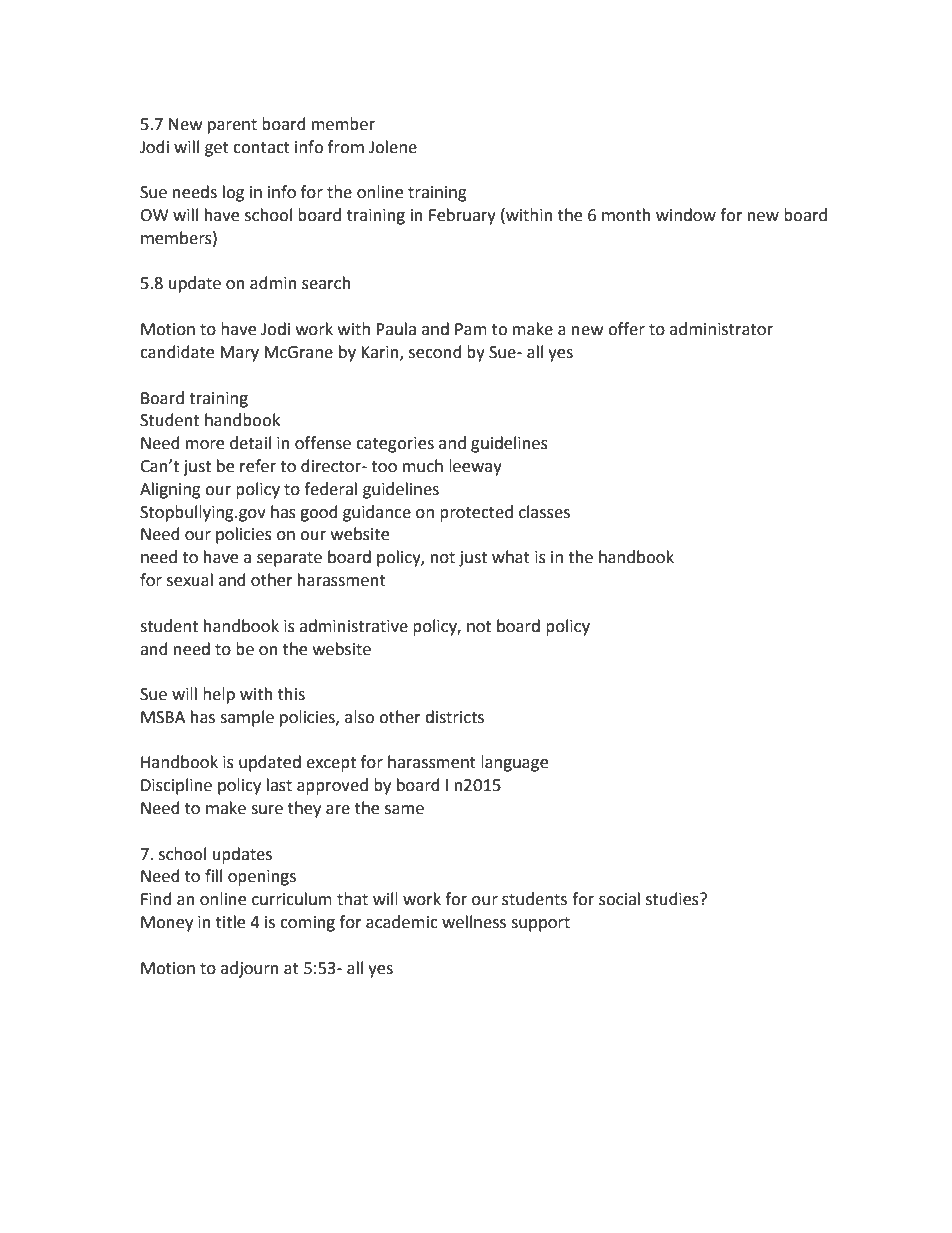 This screenshot has height=1233, width=952. What do you see at coordinates (402, 922) in the screenshot?
I see `academic` at bounding box center [402, 922].
